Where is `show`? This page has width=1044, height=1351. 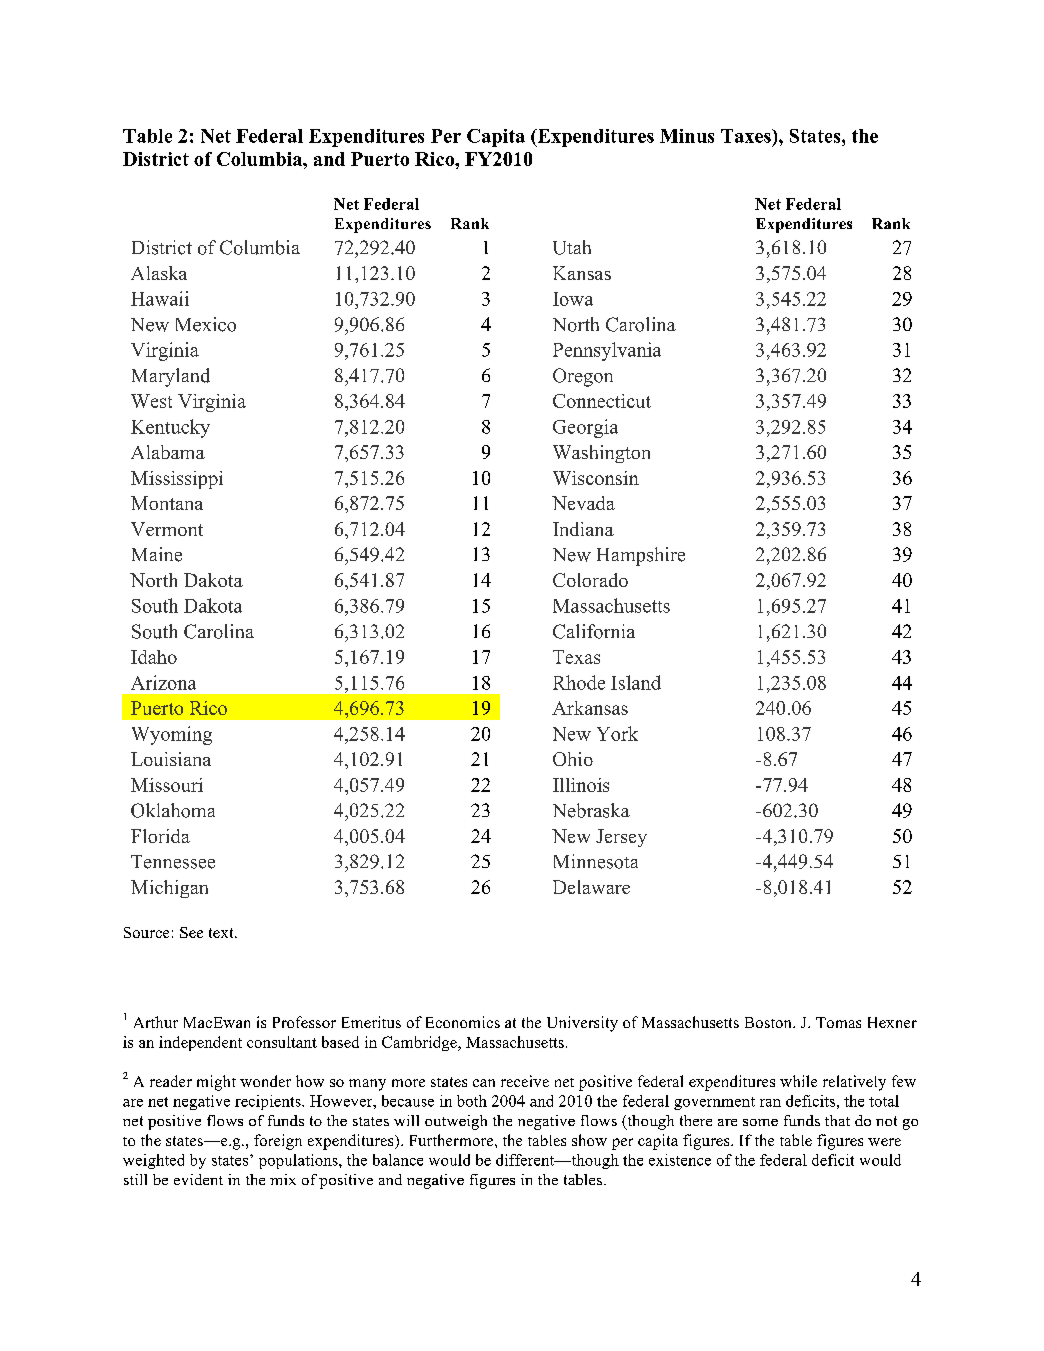 show is located at coordinates (589, 1140).
